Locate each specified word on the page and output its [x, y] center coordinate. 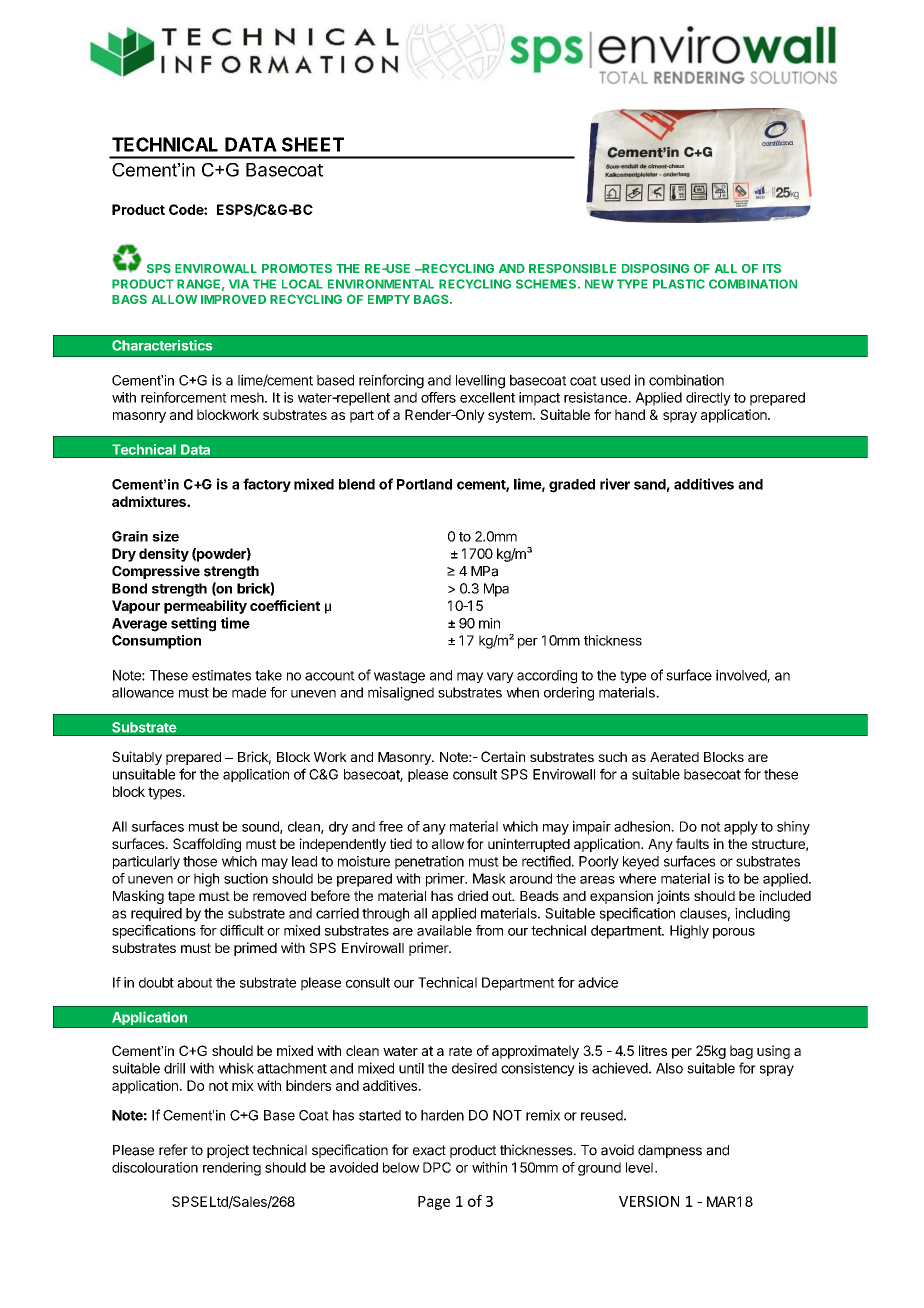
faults [692, 843]
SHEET [313, 144]
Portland [424, 484]
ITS [772, 268]
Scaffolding [207, 845]
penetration [429, 862]
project [228, 1151]
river [615, 484]
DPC [437, 1167]
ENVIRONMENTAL [381, 284]
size [165, 536]
